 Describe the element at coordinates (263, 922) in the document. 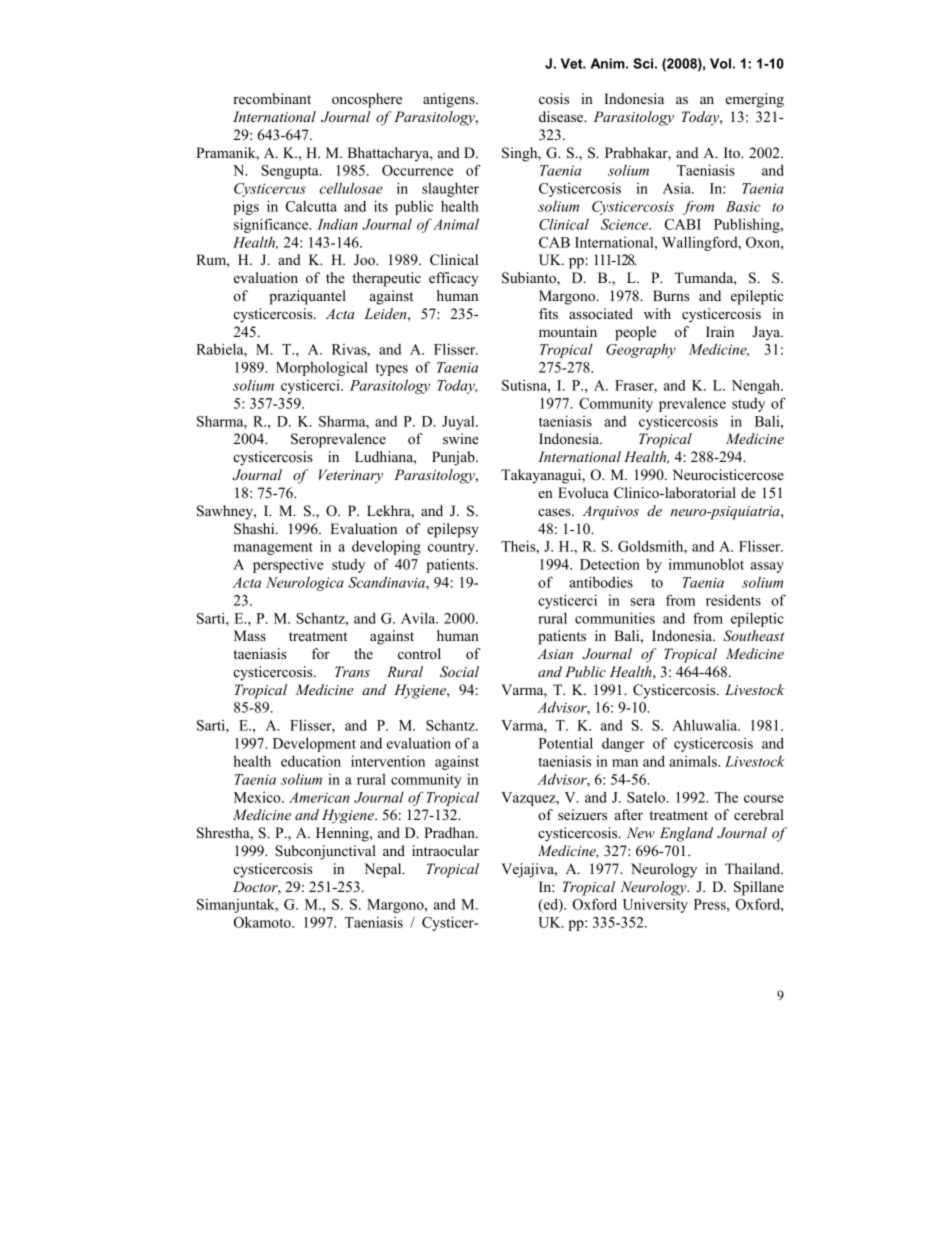

I see `Okamoto` at that location.
